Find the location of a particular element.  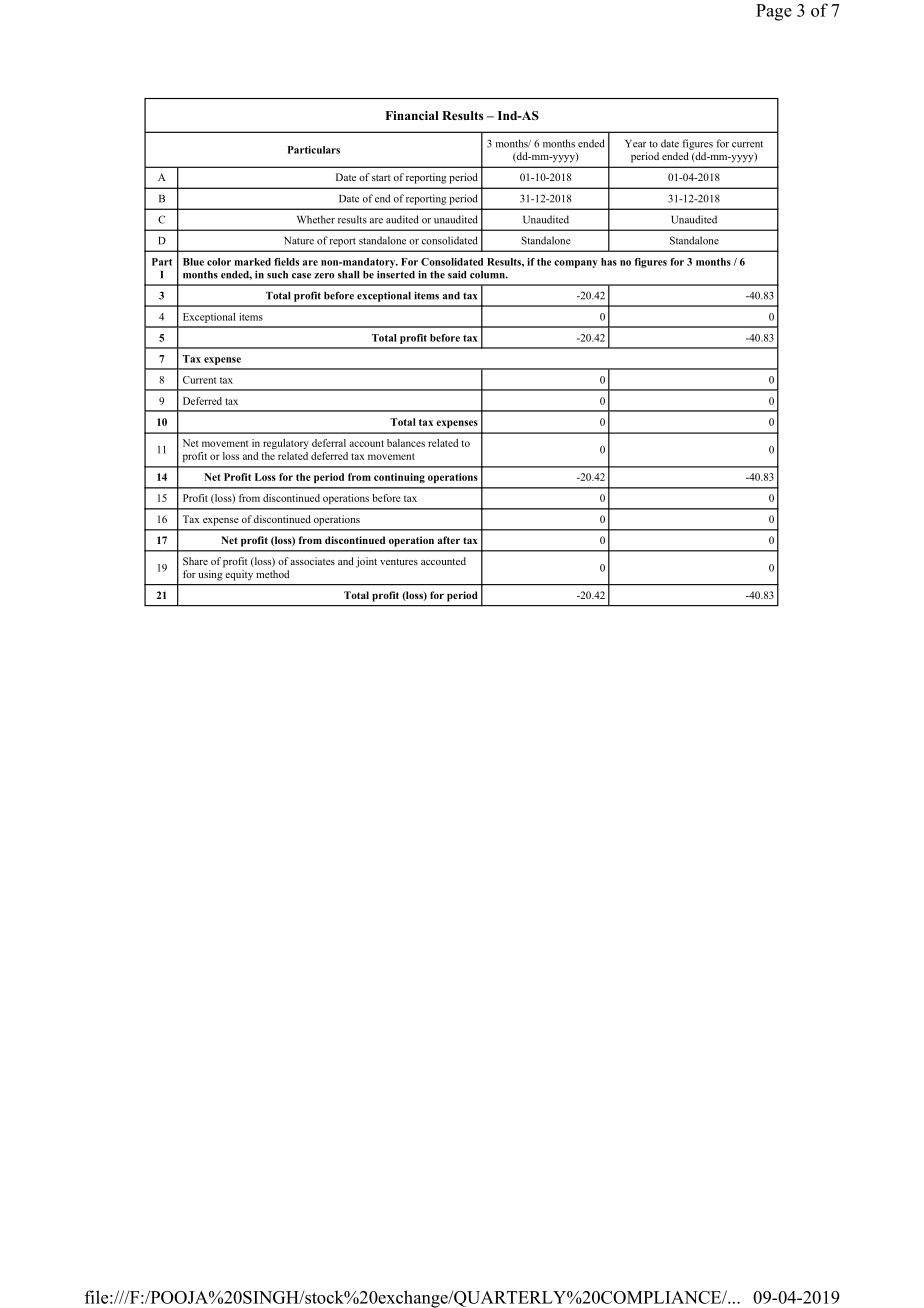

has is located at coordinates (609, 262).
